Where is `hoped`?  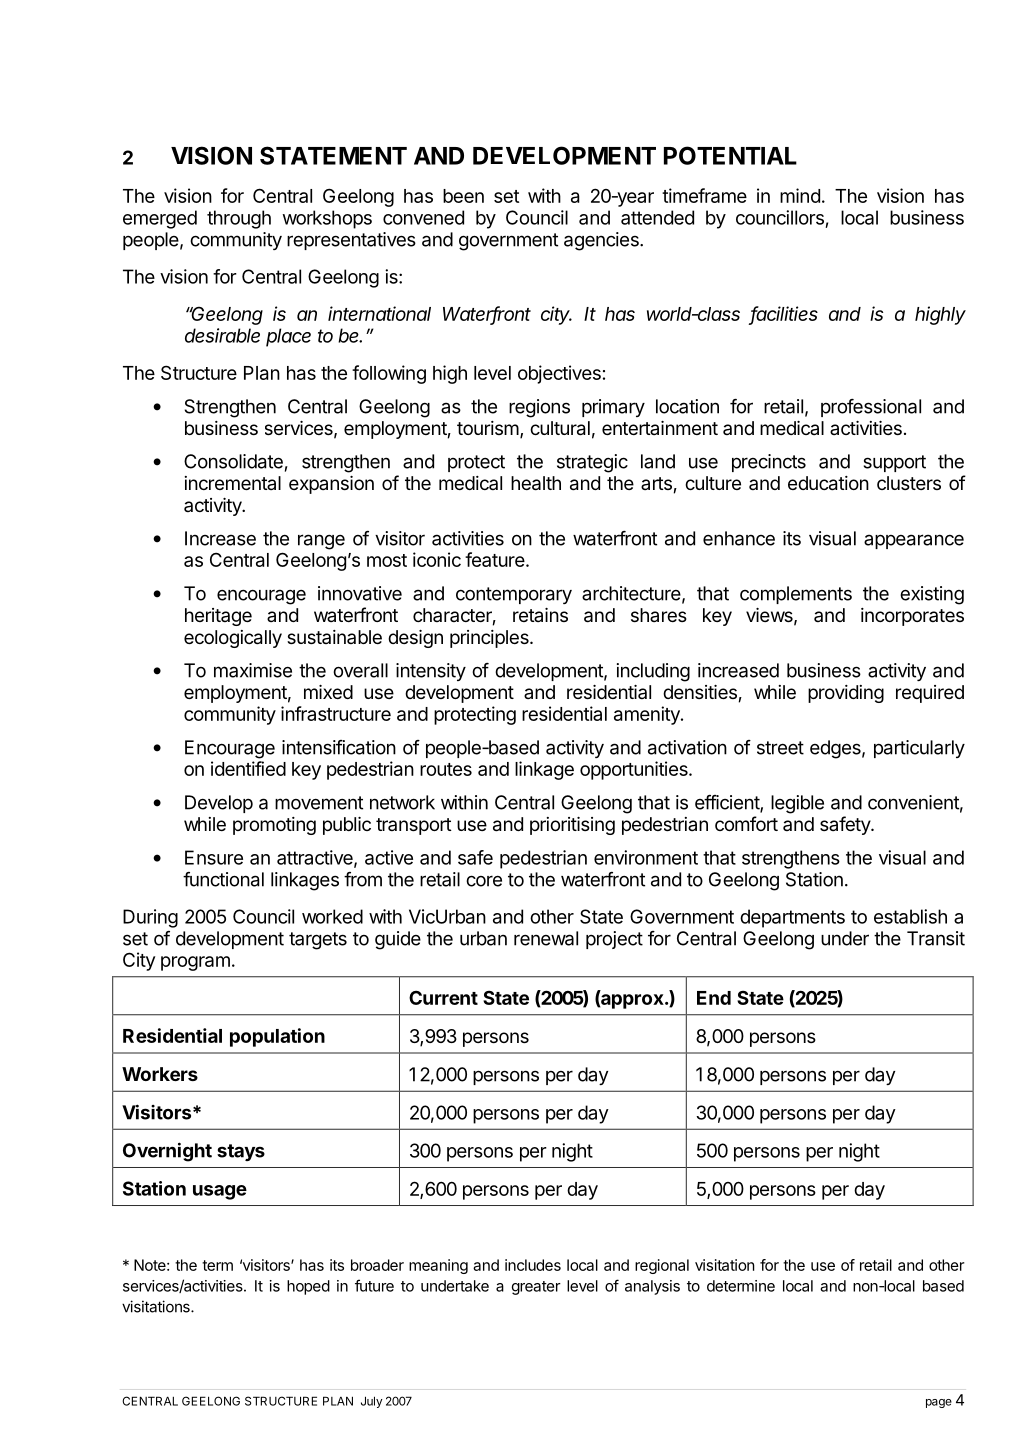 hoped is located at coordinates (308, 1287).
